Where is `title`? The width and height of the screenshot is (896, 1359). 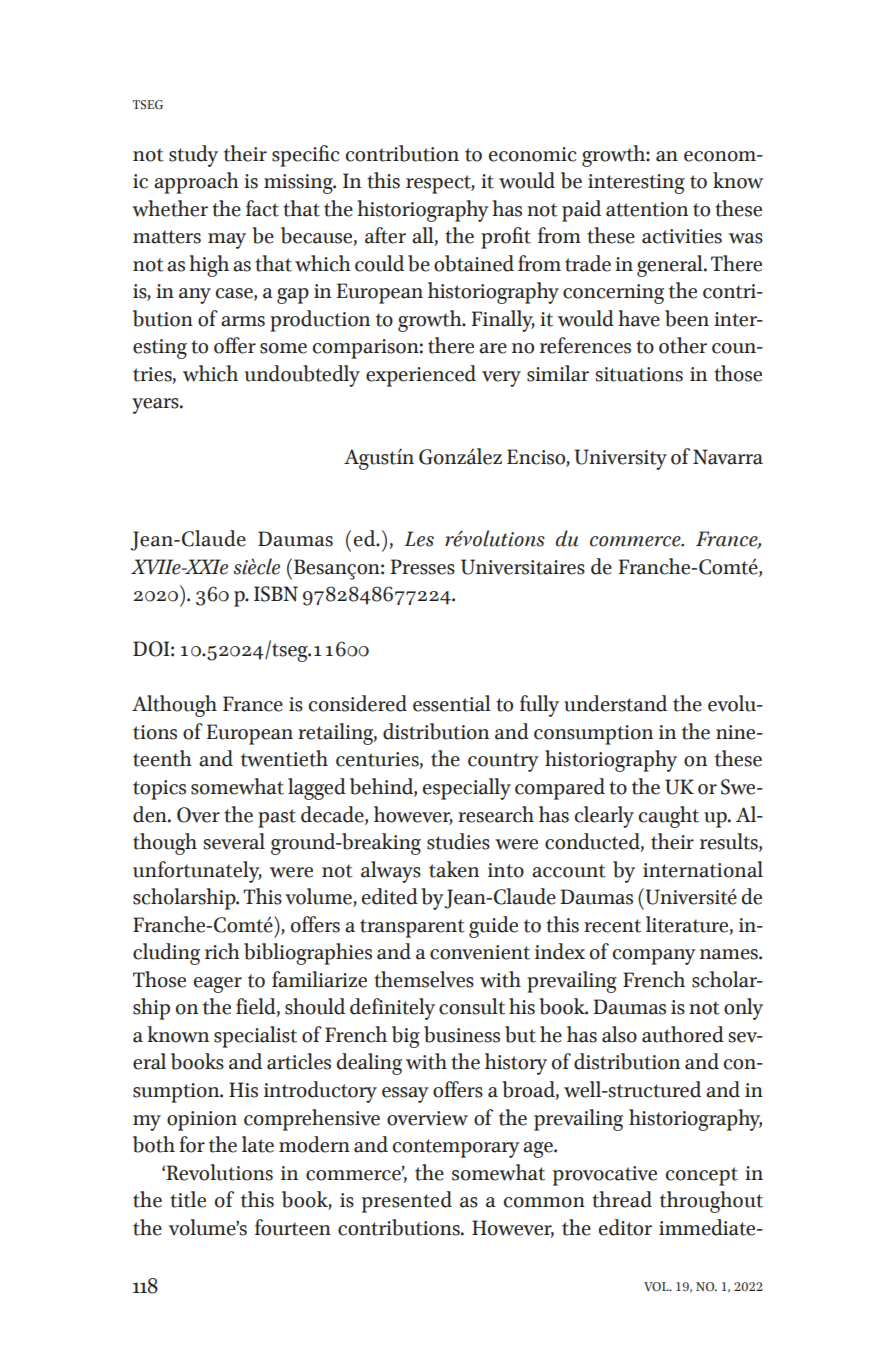
title is located at coordinates (188, 1199).
